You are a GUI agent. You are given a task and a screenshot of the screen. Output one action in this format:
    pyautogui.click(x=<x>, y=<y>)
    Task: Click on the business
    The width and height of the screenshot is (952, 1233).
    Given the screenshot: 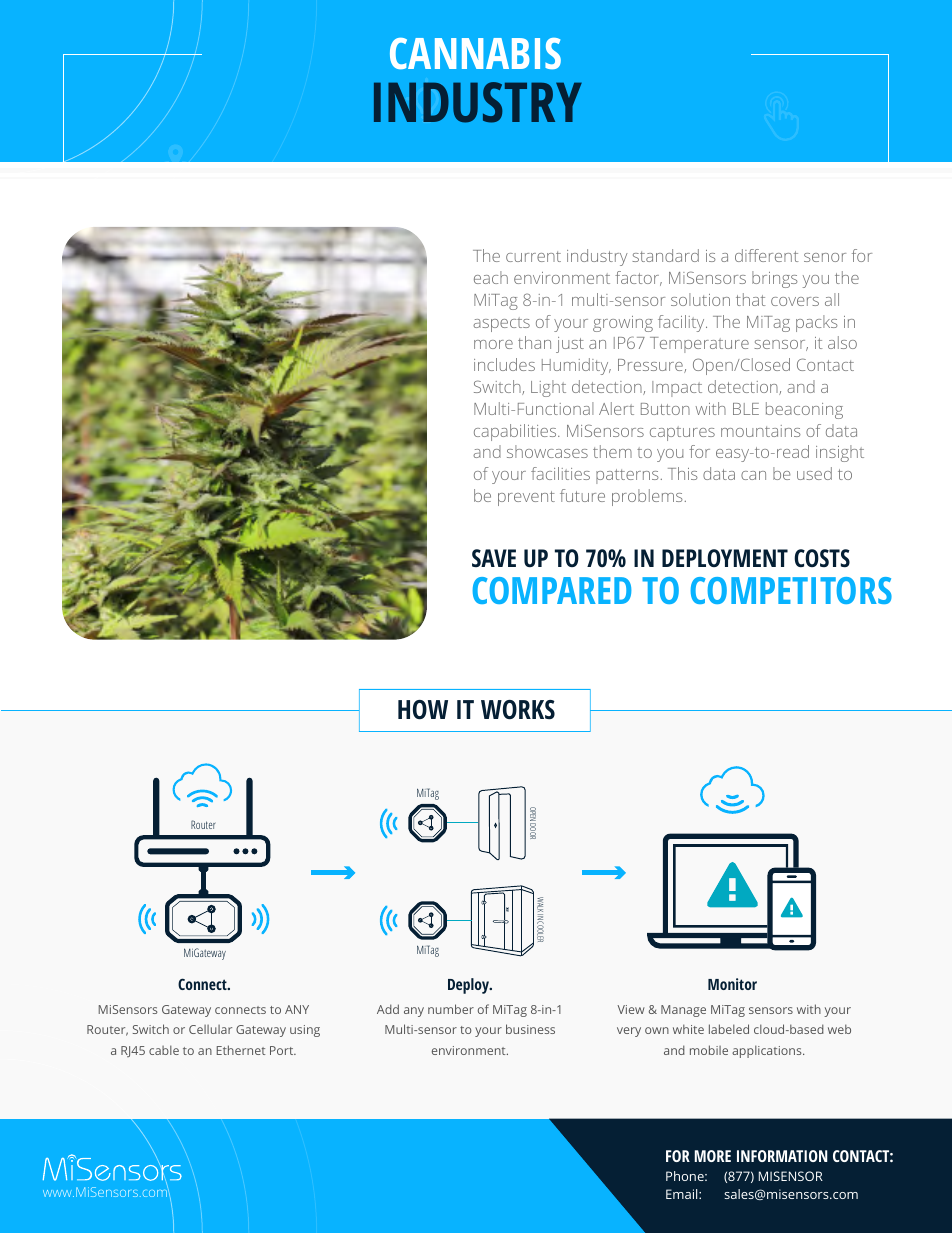 What is the action you would take?
    pyautogui.click(x=530, y=1029)
